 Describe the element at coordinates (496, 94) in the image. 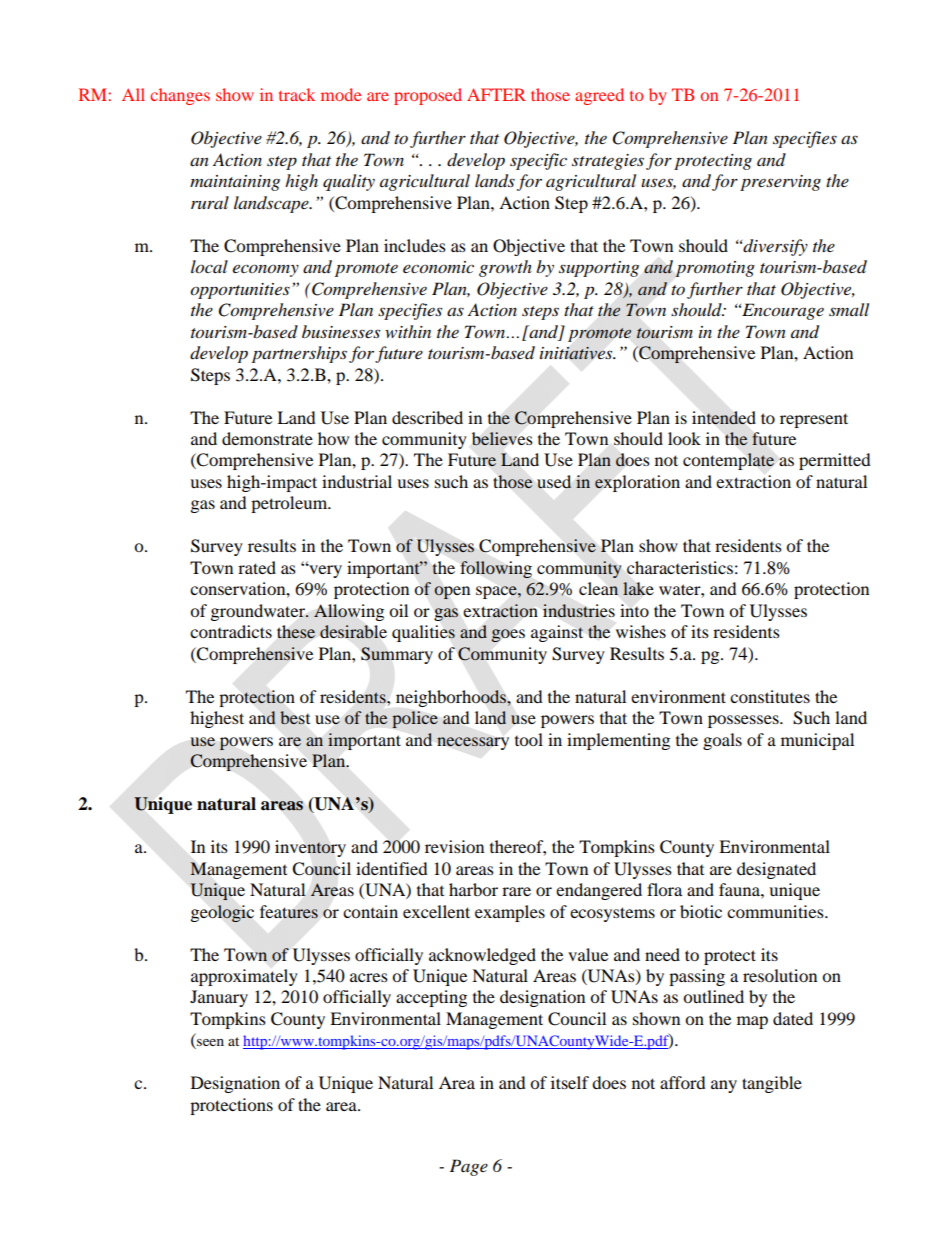

I see `AFTER` at that location.
